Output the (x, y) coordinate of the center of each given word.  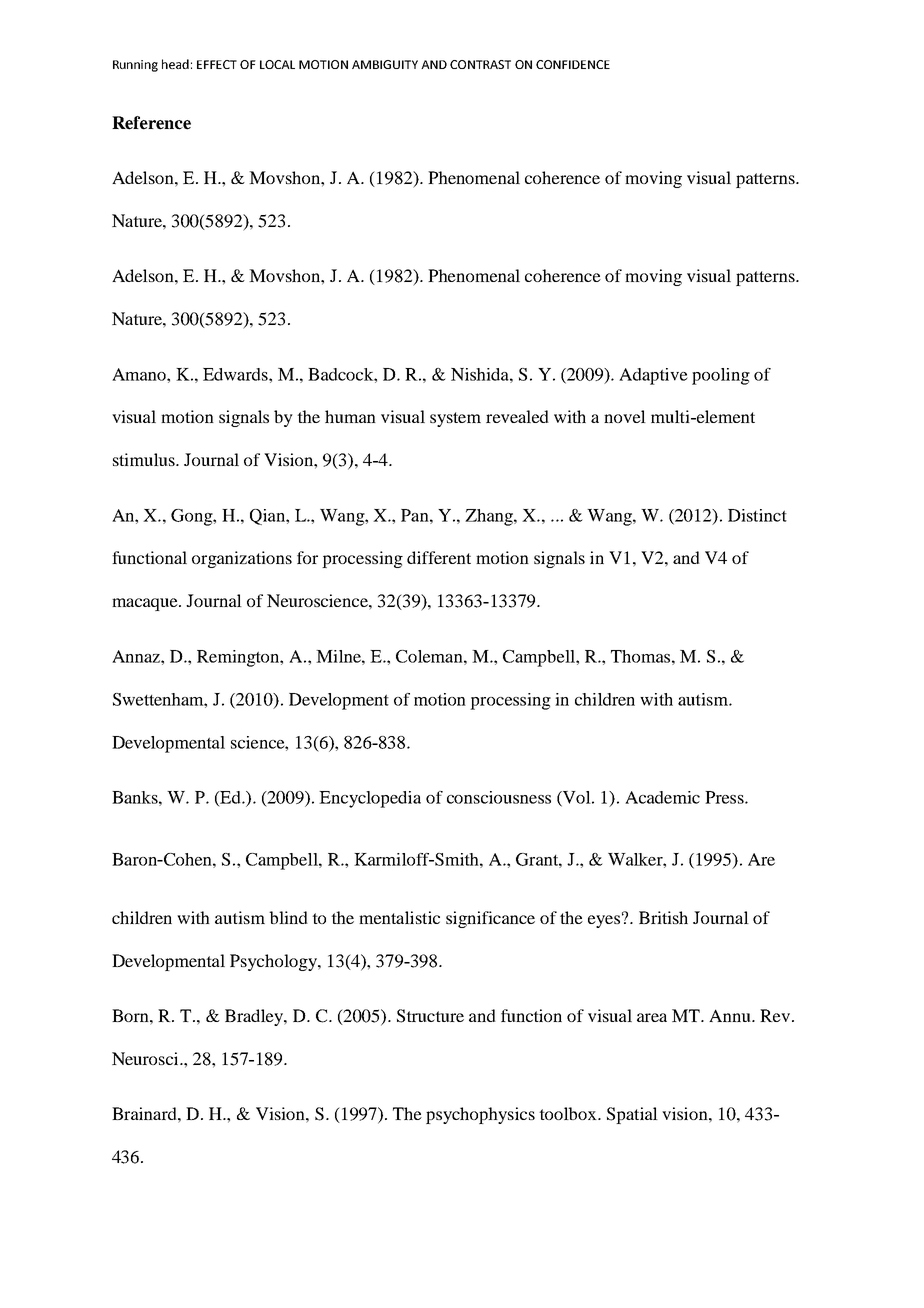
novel (625, 416)
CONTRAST (480, 64)
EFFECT (217, 64)
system (455, 419)
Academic (662, 797)
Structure (430, 1016)
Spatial (632, 1115)
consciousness (499, 797)
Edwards (236, 374)
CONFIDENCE (573, 64)
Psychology (274, 962)
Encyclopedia (370, 799)
